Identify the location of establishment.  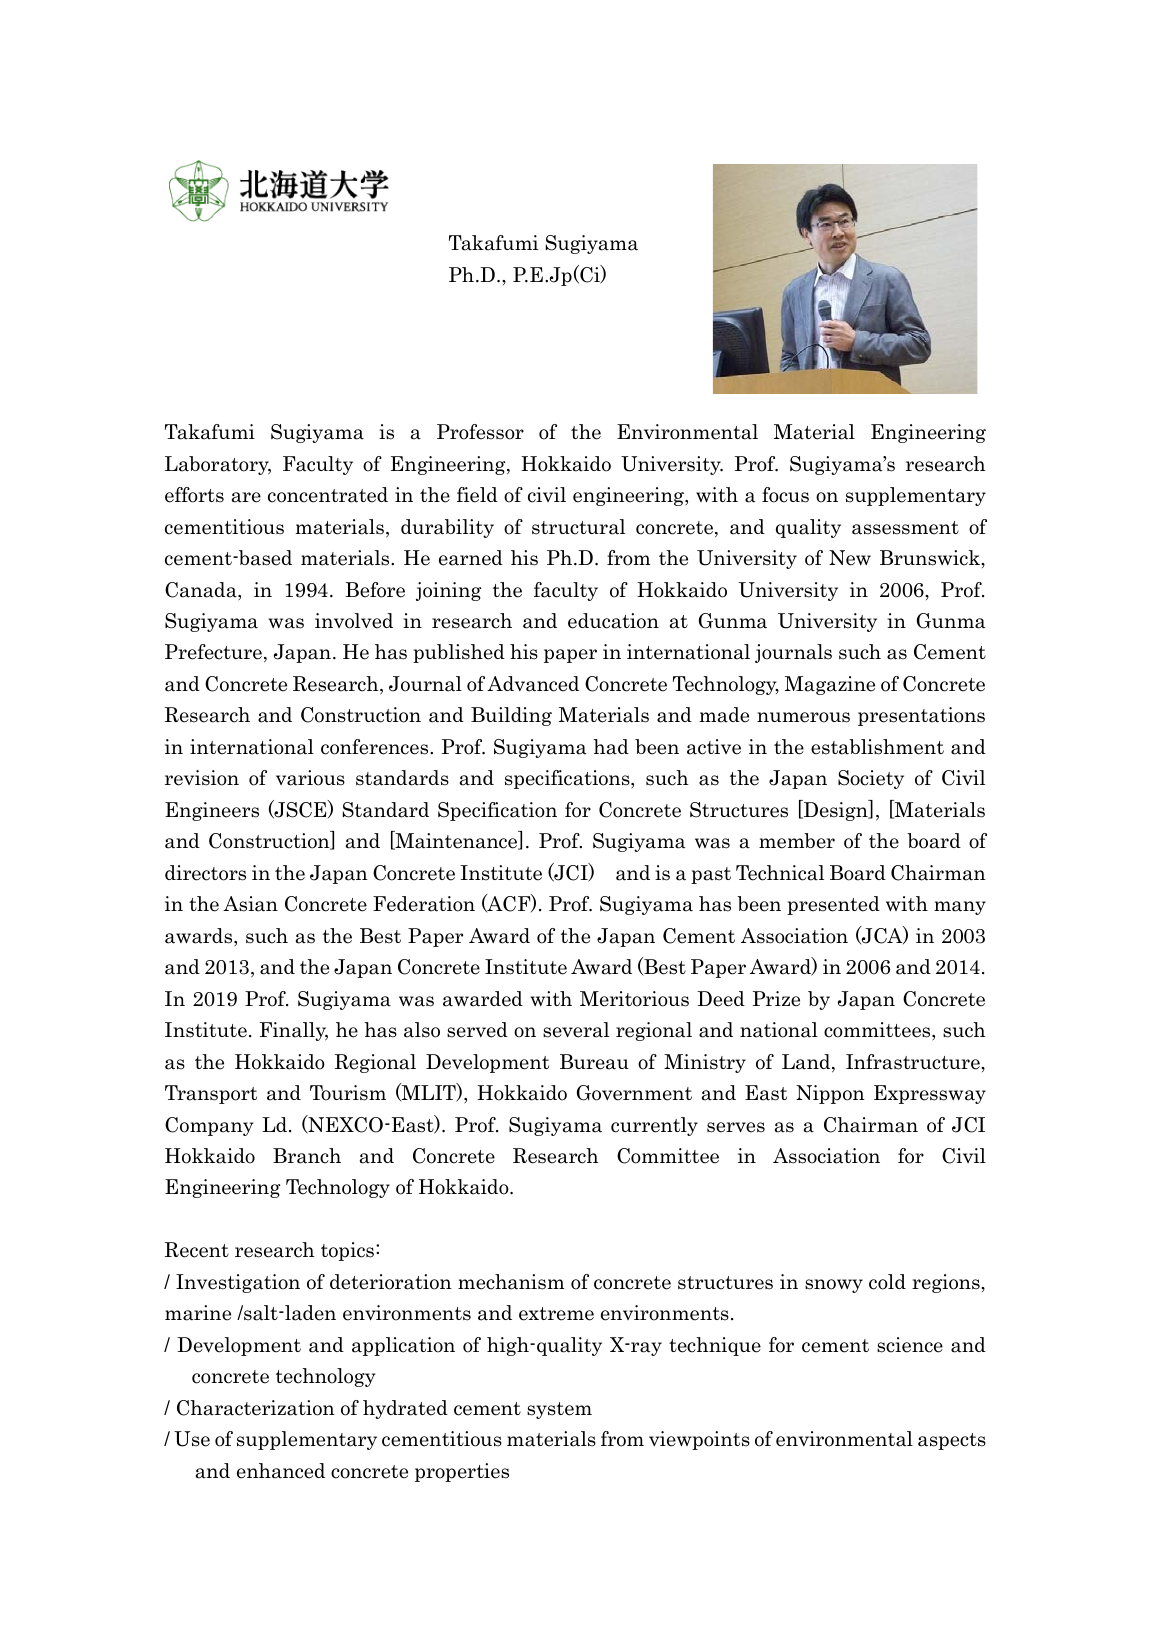
(877, 747).
